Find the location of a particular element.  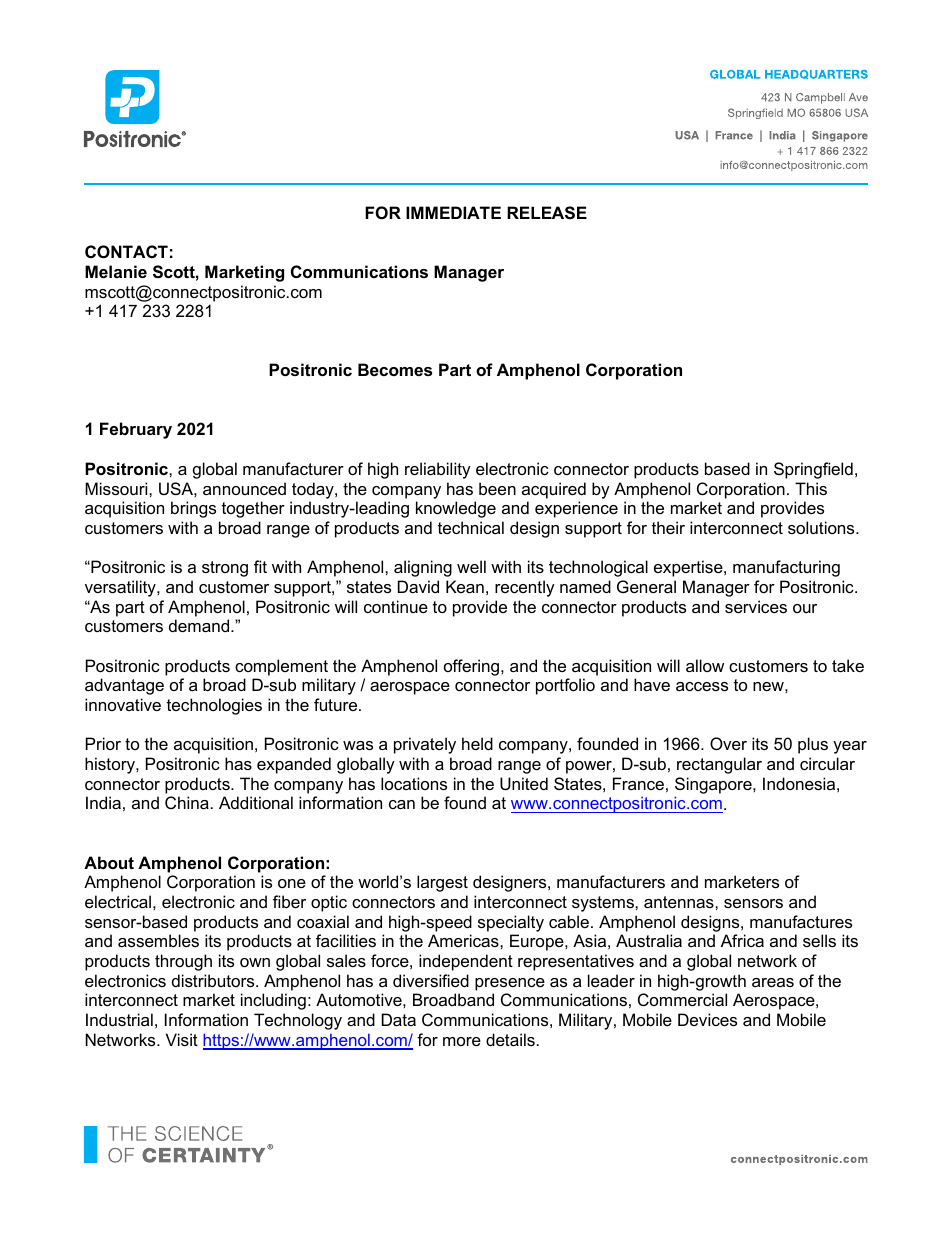

demand is located at coordinates (200, 625).
